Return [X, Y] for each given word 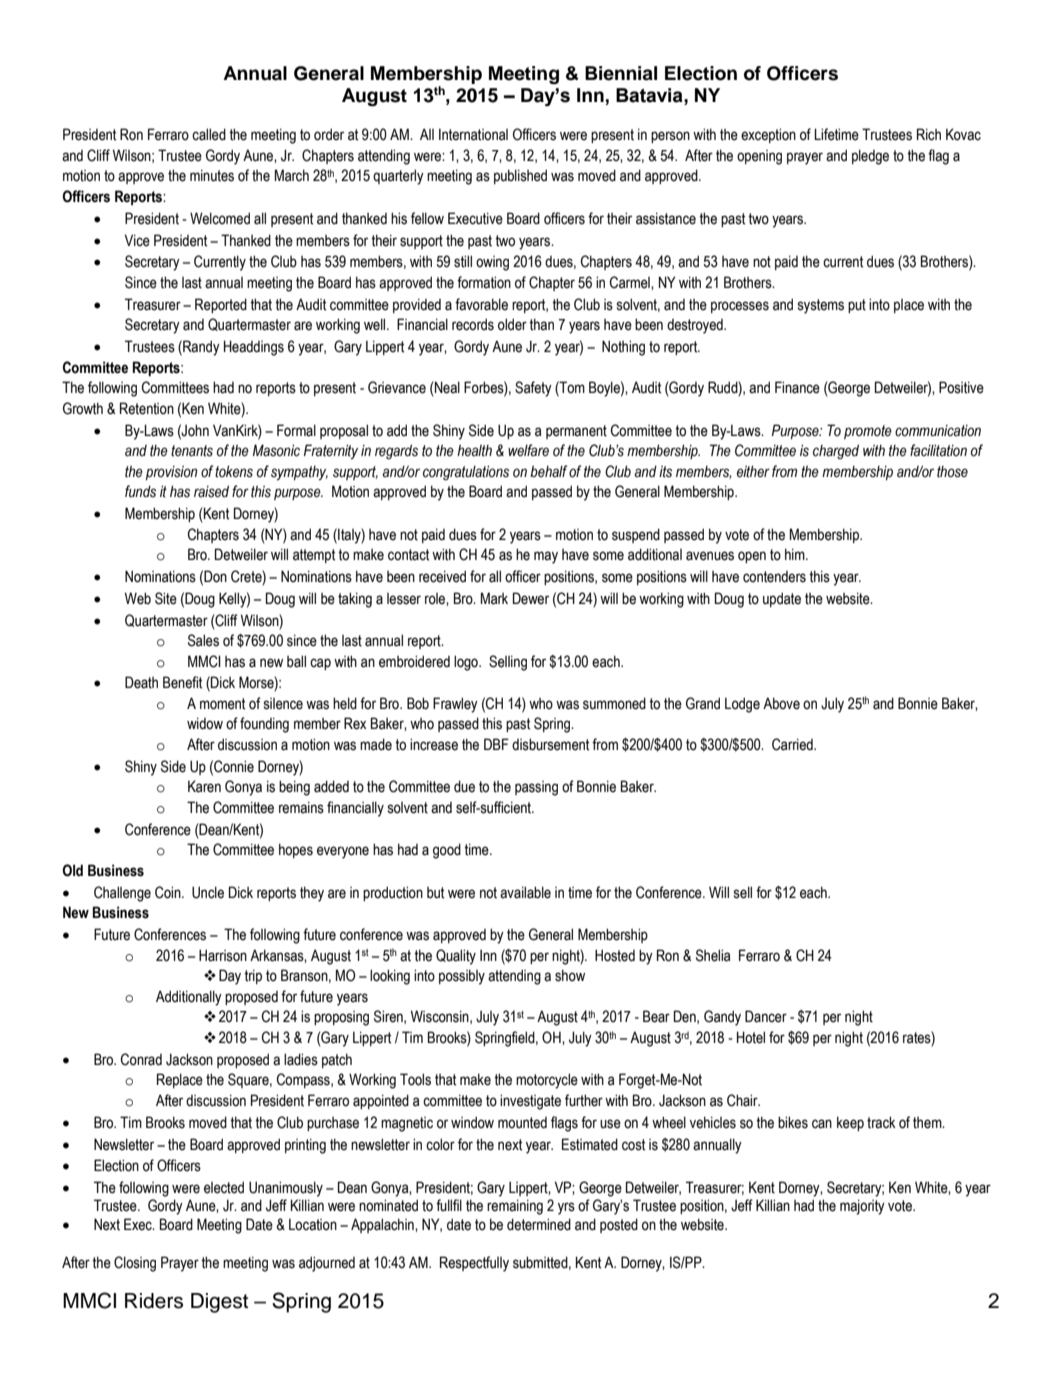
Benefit [182, 682]
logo [467, 663]
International [473, 134]
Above [781, 703]
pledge [870, 157]
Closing [135, 1264]
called [209, 134]
